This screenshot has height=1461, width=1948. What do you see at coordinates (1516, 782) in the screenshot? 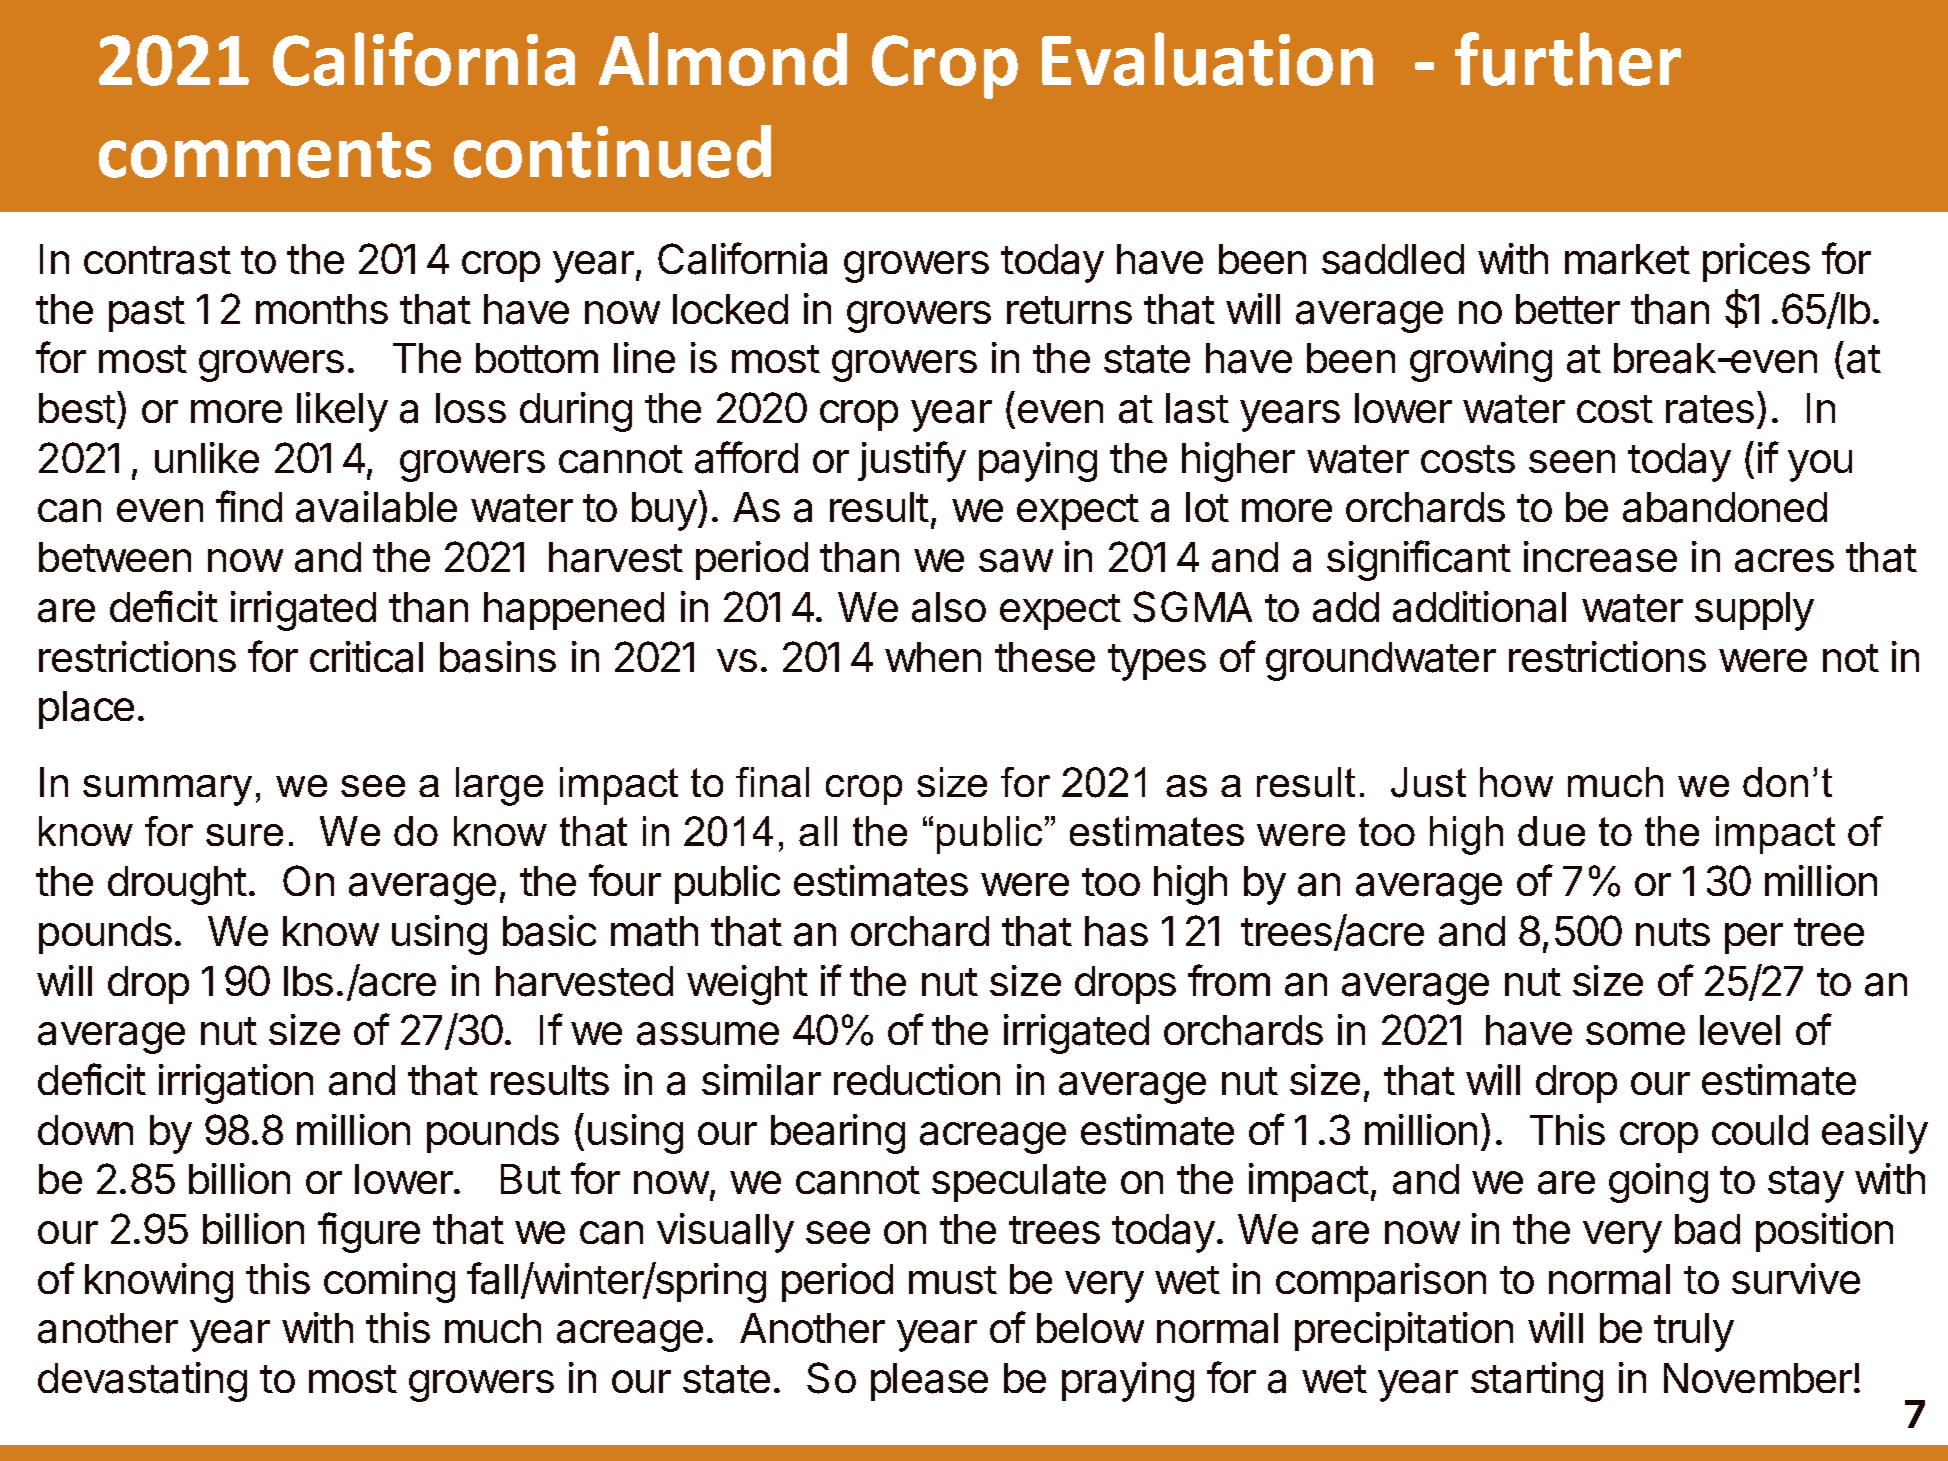
I see `how` at bounding box center [1516, 782].
